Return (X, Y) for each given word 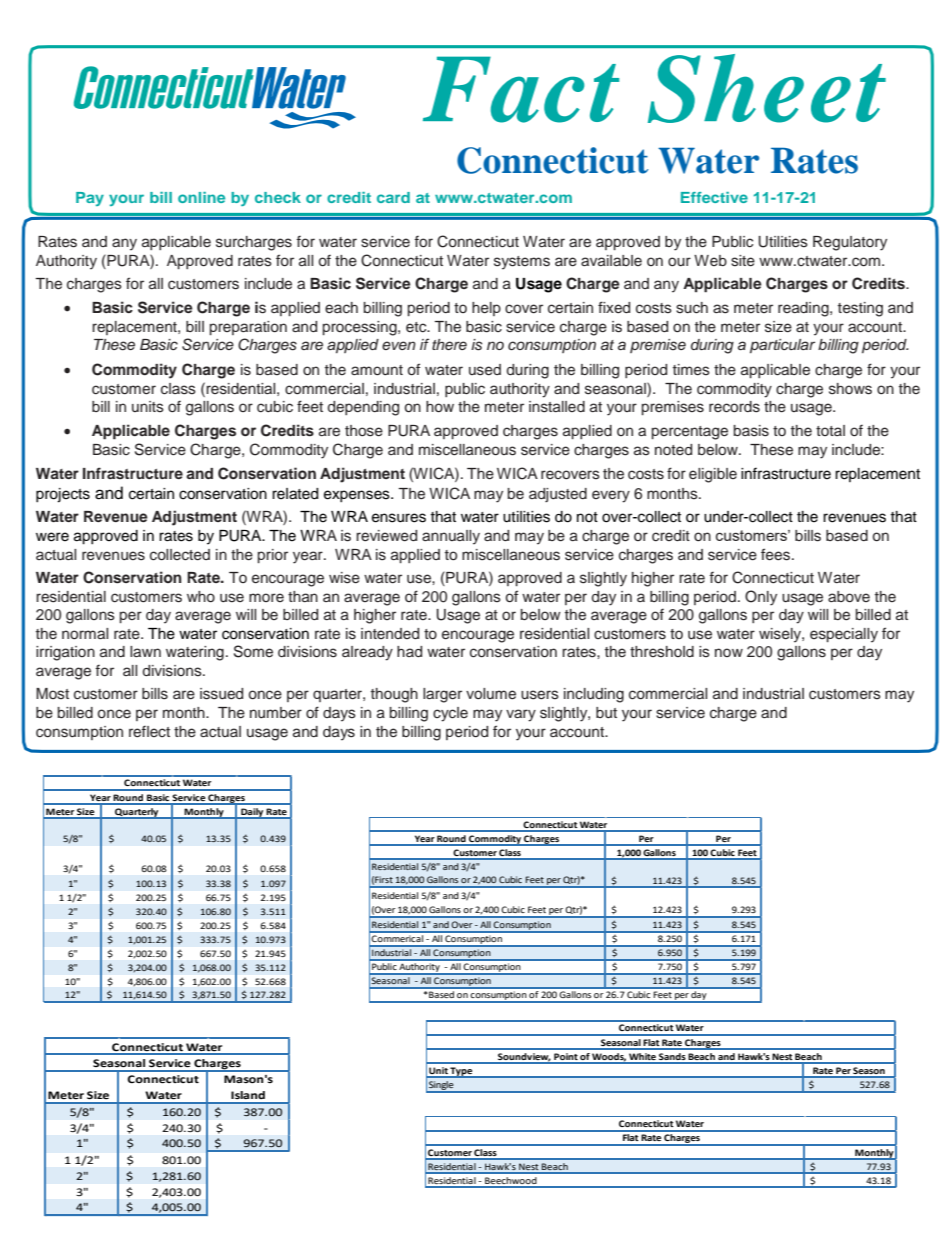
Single (441, 1087)
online (201, 197)
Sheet (767, 88)
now (729, 652)
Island (248, 1095)
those (364, 431)
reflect (149, 731)
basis (751, 431)
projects (63, 495)
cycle (450, 714)
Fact (521, 89)
